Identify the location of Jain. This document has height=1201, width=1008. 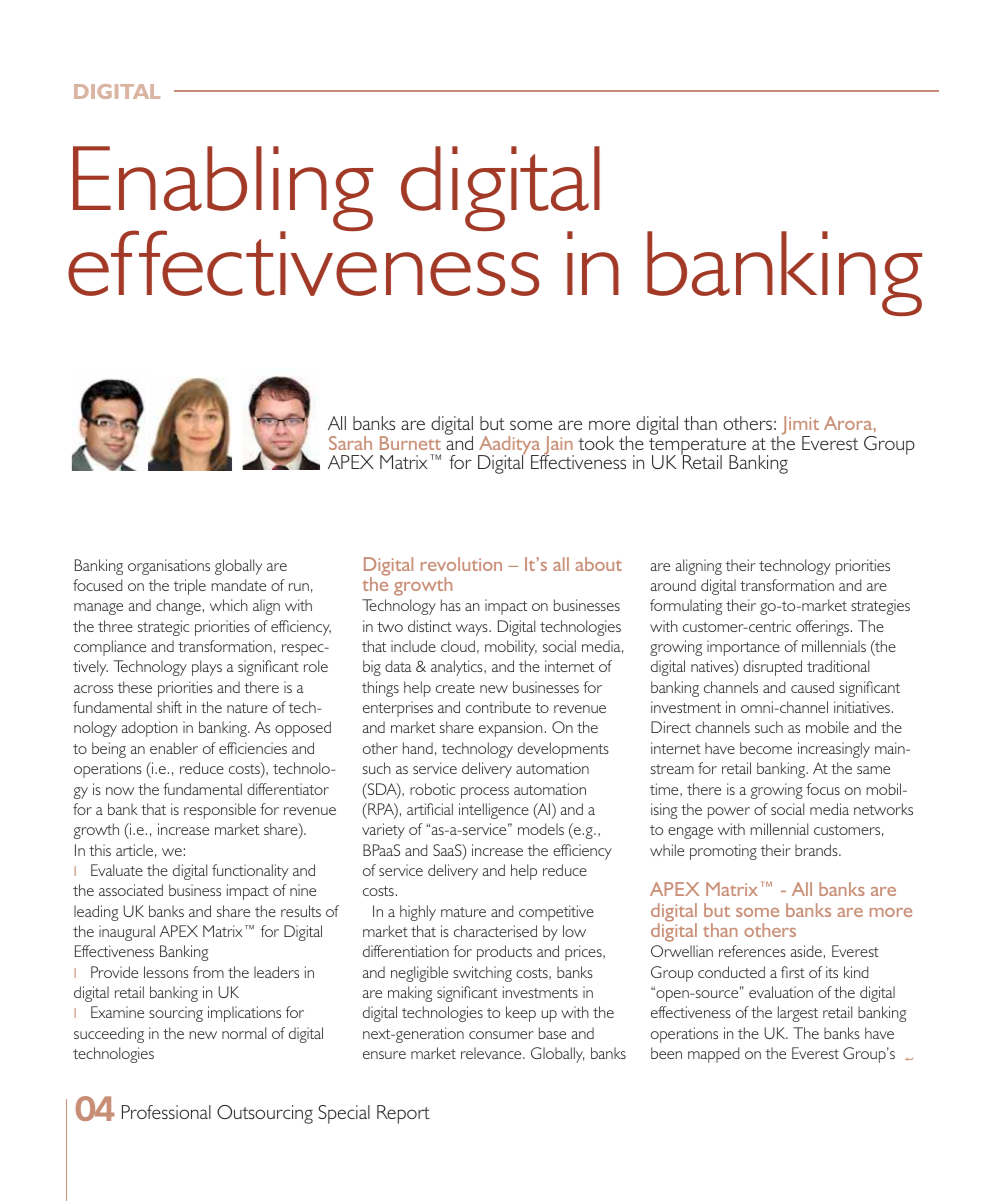
(558, 446).
